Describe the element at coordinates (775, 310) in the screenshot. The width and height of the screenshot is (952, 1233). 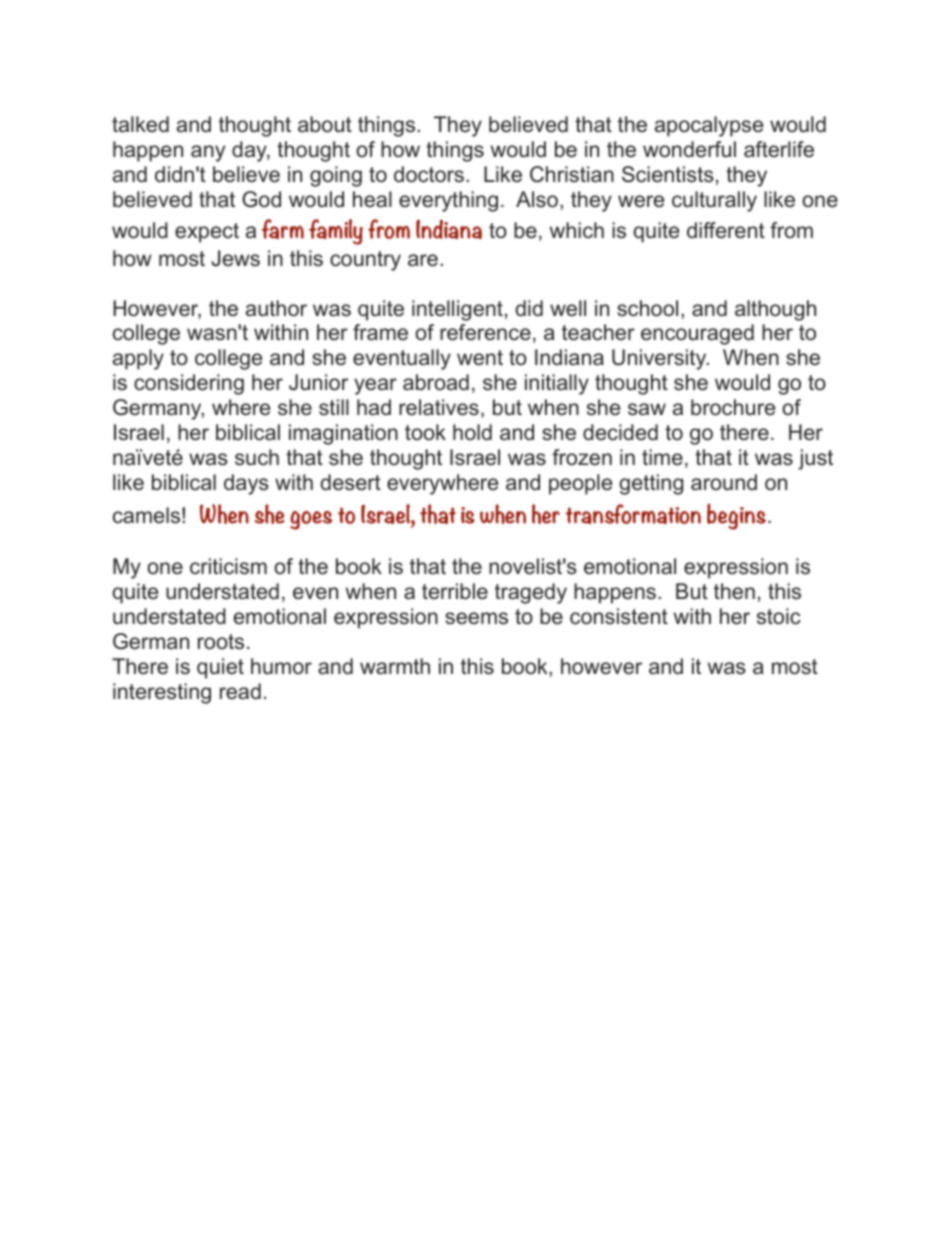
I see `although` at that location.
